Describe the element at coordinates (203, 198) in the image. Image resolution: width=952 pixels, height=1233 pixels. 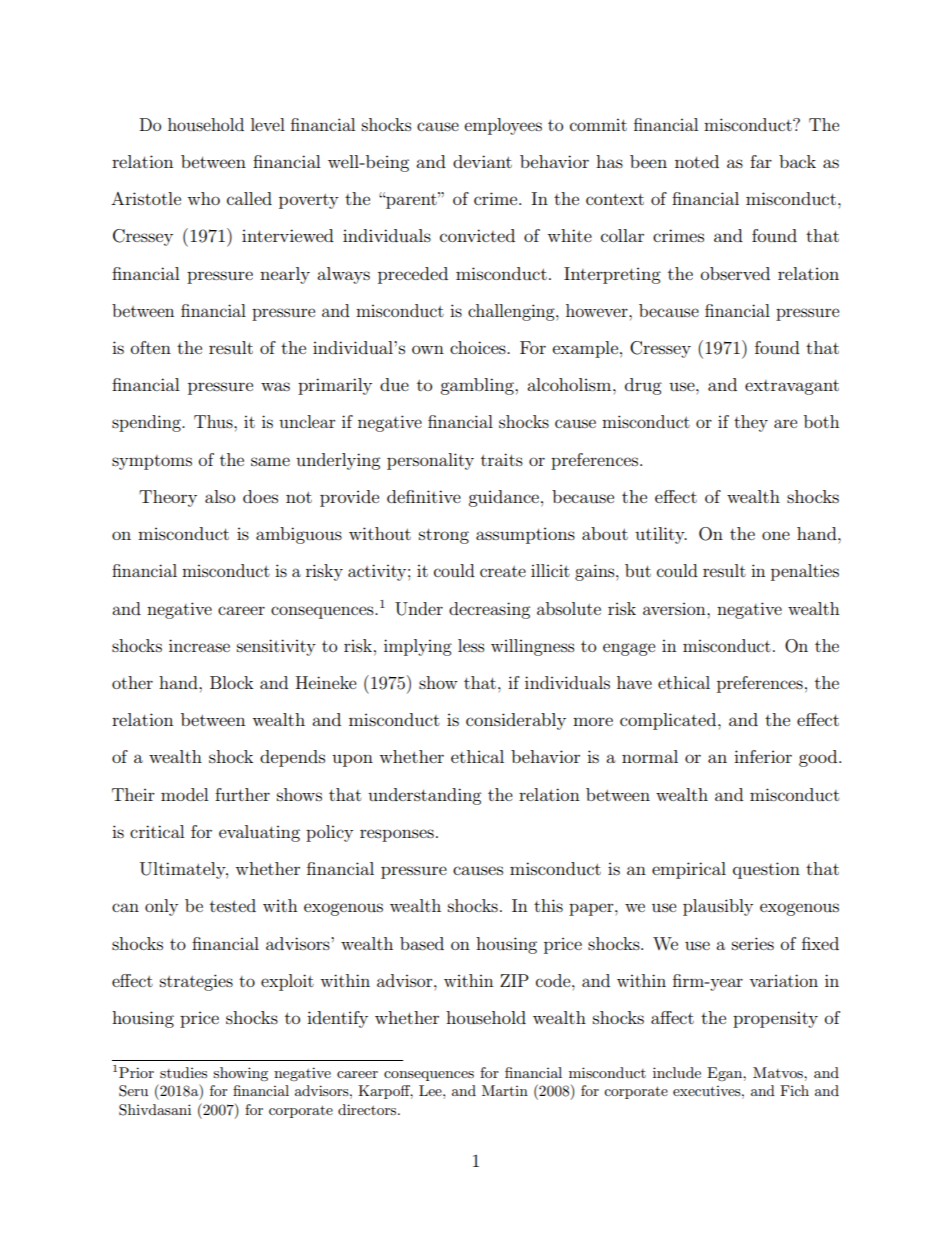
I see `who` at that location.
